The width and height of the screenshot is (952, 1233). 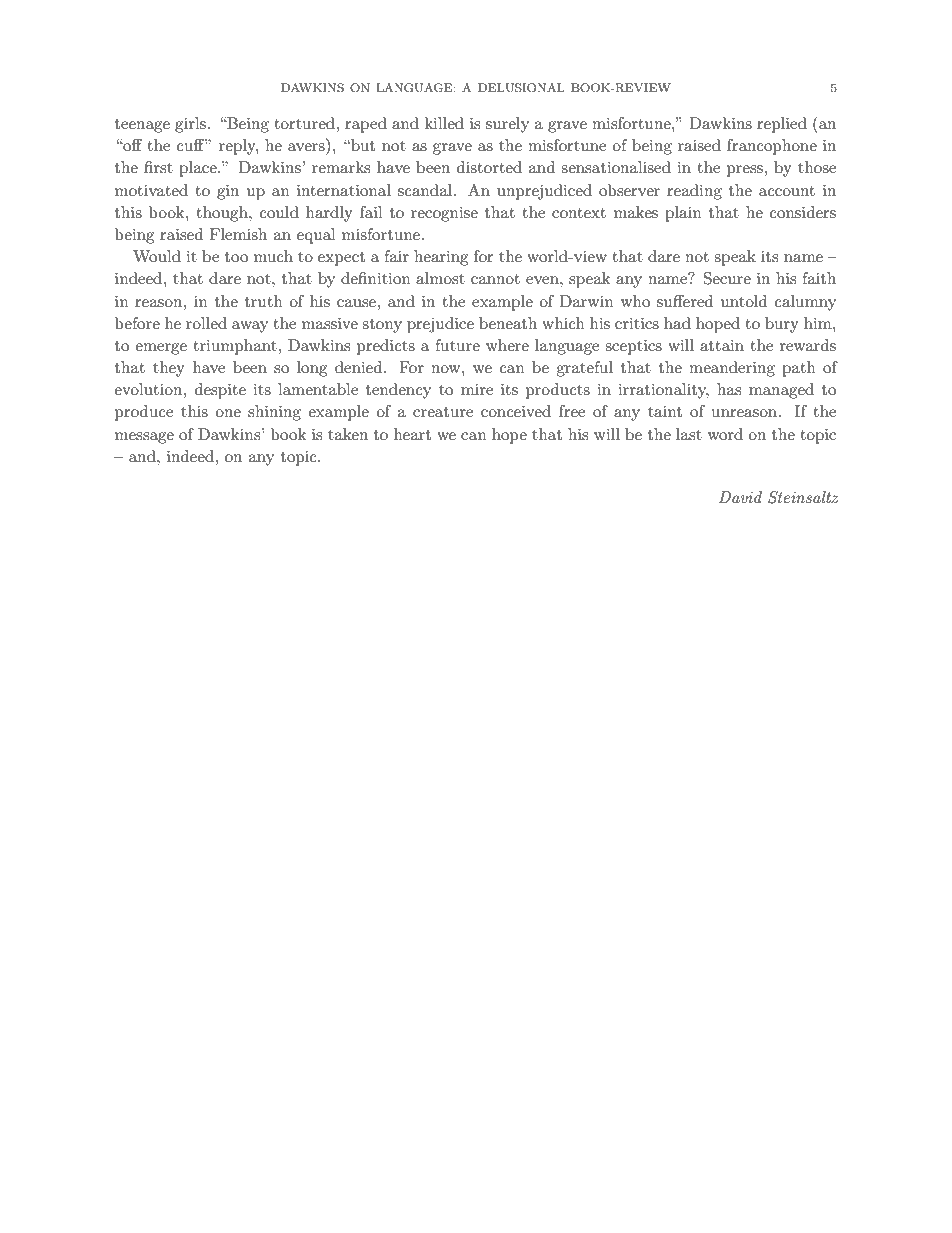 I want to click on Flemish, so click(x=238, y=234).
